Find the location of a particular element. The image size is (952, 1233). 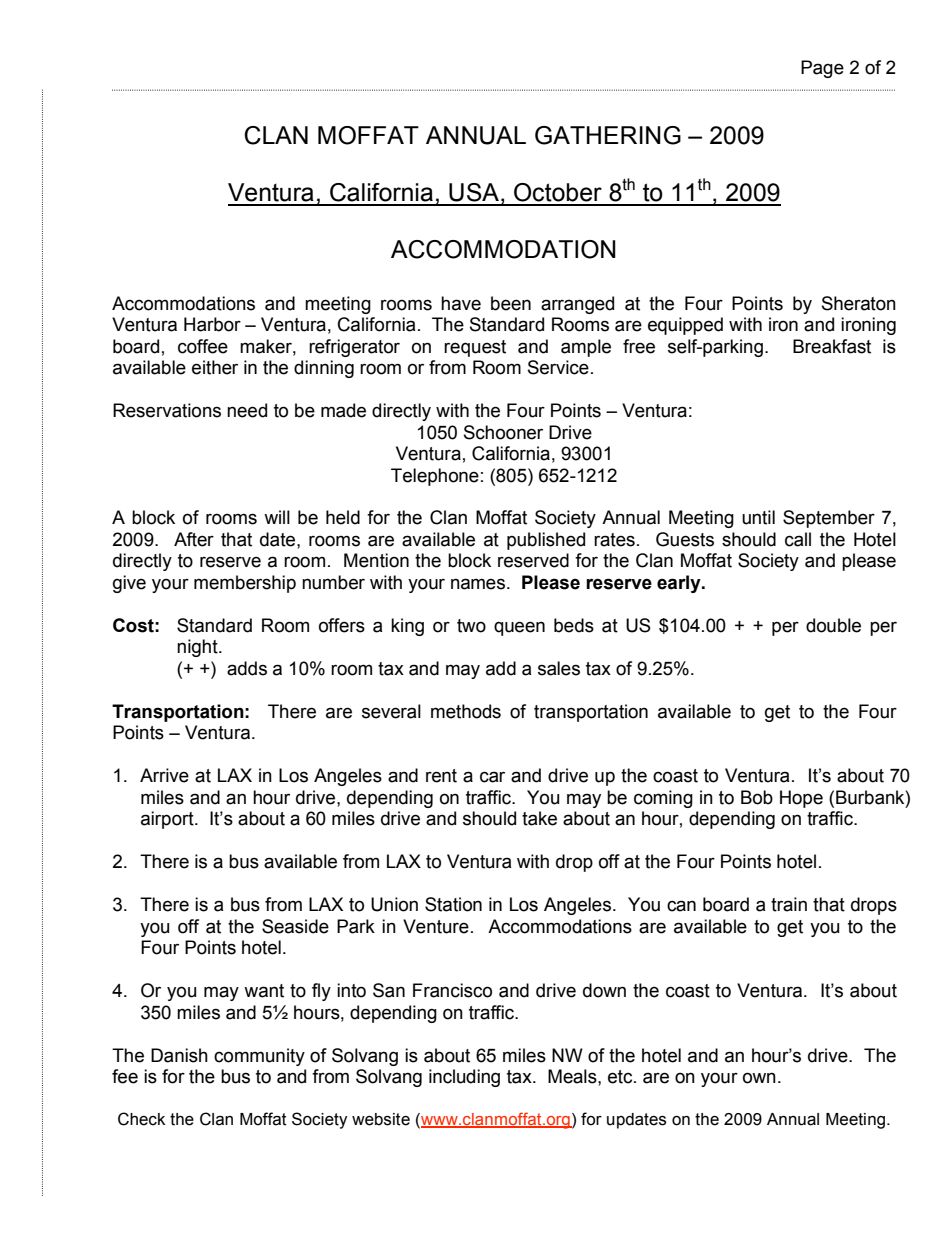

Arrive is located at coordinates (164, 775).
